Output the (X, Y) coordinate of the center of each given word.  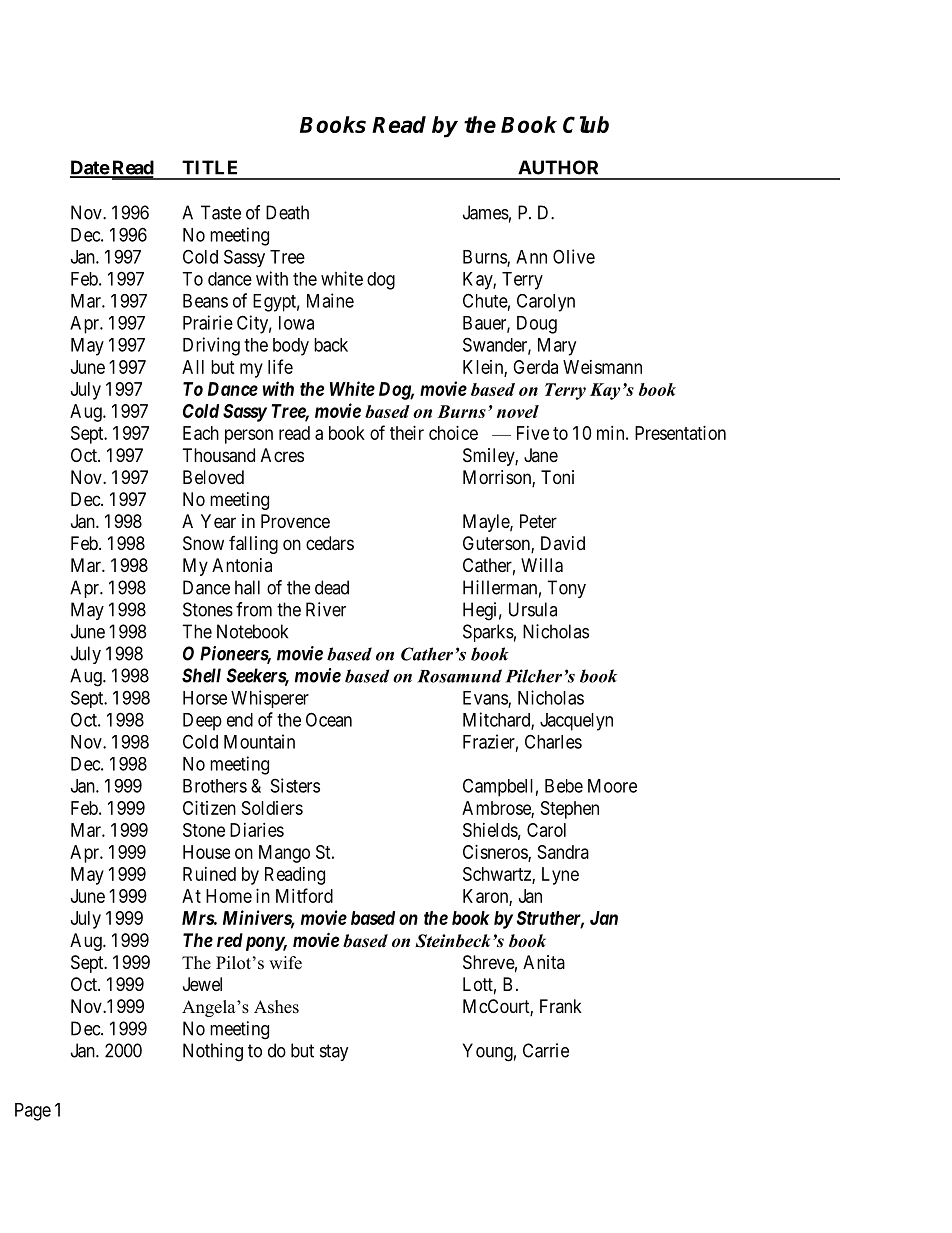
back (331, 345)
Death (287, 212)
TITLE (209, 167)
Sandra (563, 852)
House (206, 852)
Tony (566, 589)
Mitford (304, 895)
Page (33, 1112)
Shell (201, 675)
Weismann (602, 367)
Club (586, 124)
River (326, 609)
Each (201, 433)
